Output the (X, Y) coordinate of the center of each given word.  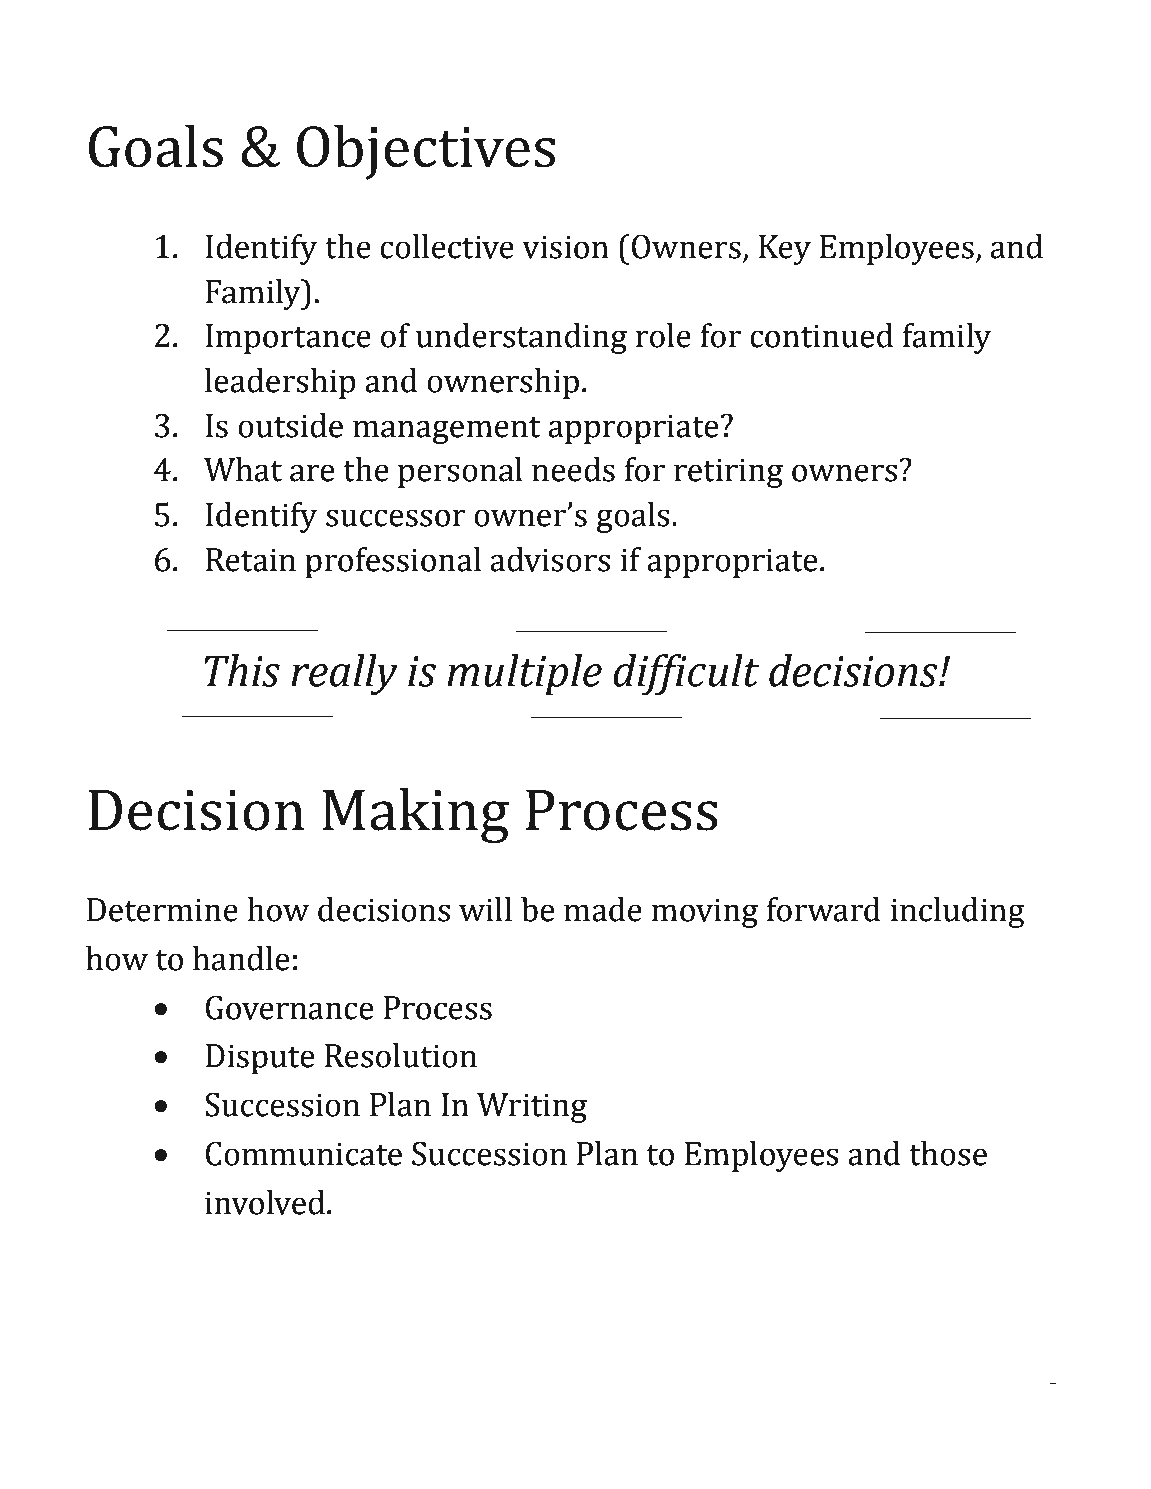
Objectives (426, 152)
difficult (686, 674)
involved (265, 1202)
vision (565, 247)
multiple (524, 675)
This (242, 670)
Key (785, 250)
